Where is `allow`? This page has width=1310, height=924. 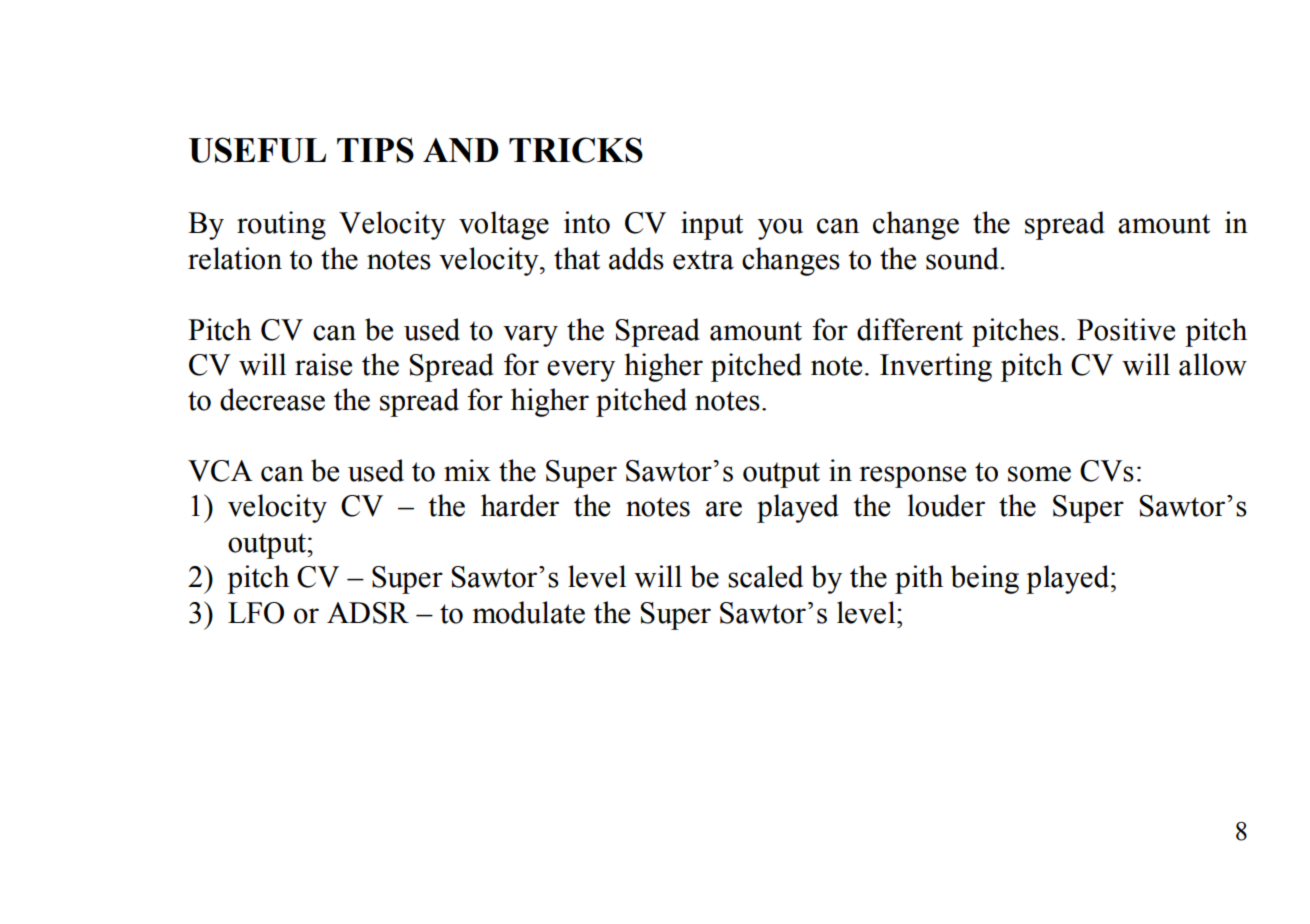
allow is located at coordinates (1213, 364).
